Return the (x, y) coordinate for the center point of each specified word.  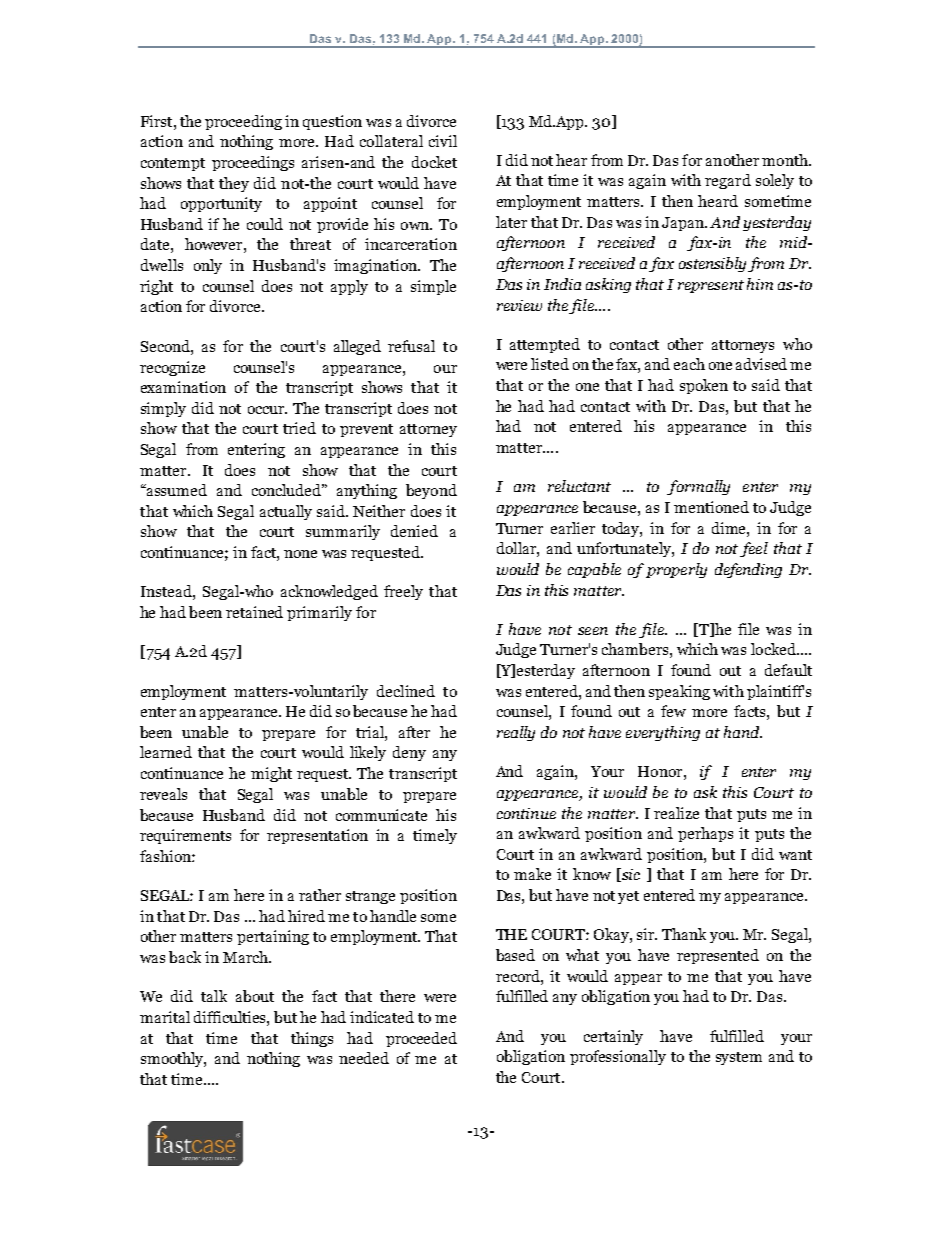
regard (728, 181)
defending (748, 570)
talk (214, 996)
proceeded (421, 1039)
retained (254, 612)
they (234, 184)
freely (403, 592)
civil (443, 141)
